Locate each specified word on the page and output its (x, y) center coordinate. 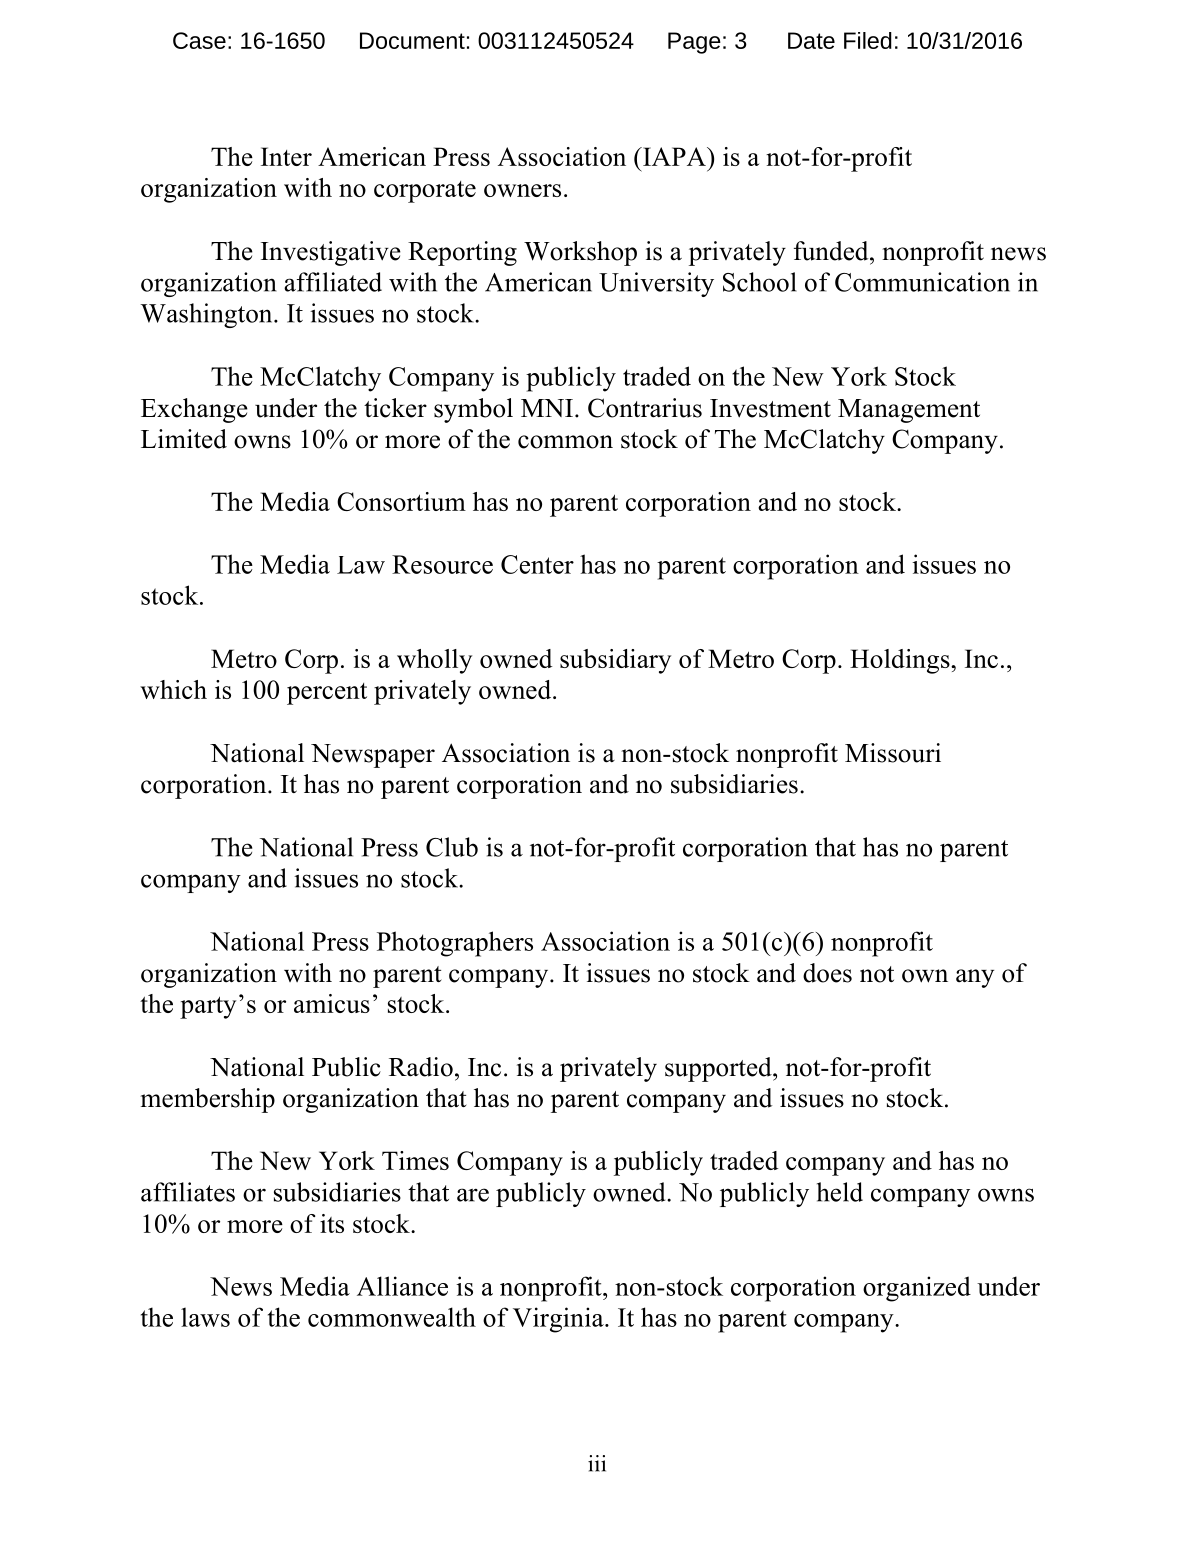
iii (597, 1463)
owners (522, 190)
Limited (184, 439)
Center (537, 564)
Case (199, 40)
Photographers (455, 944)
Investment (770, 408)
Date (811, 40)
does (827, 973)
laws (205, 1317)
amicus (332, 1003)
